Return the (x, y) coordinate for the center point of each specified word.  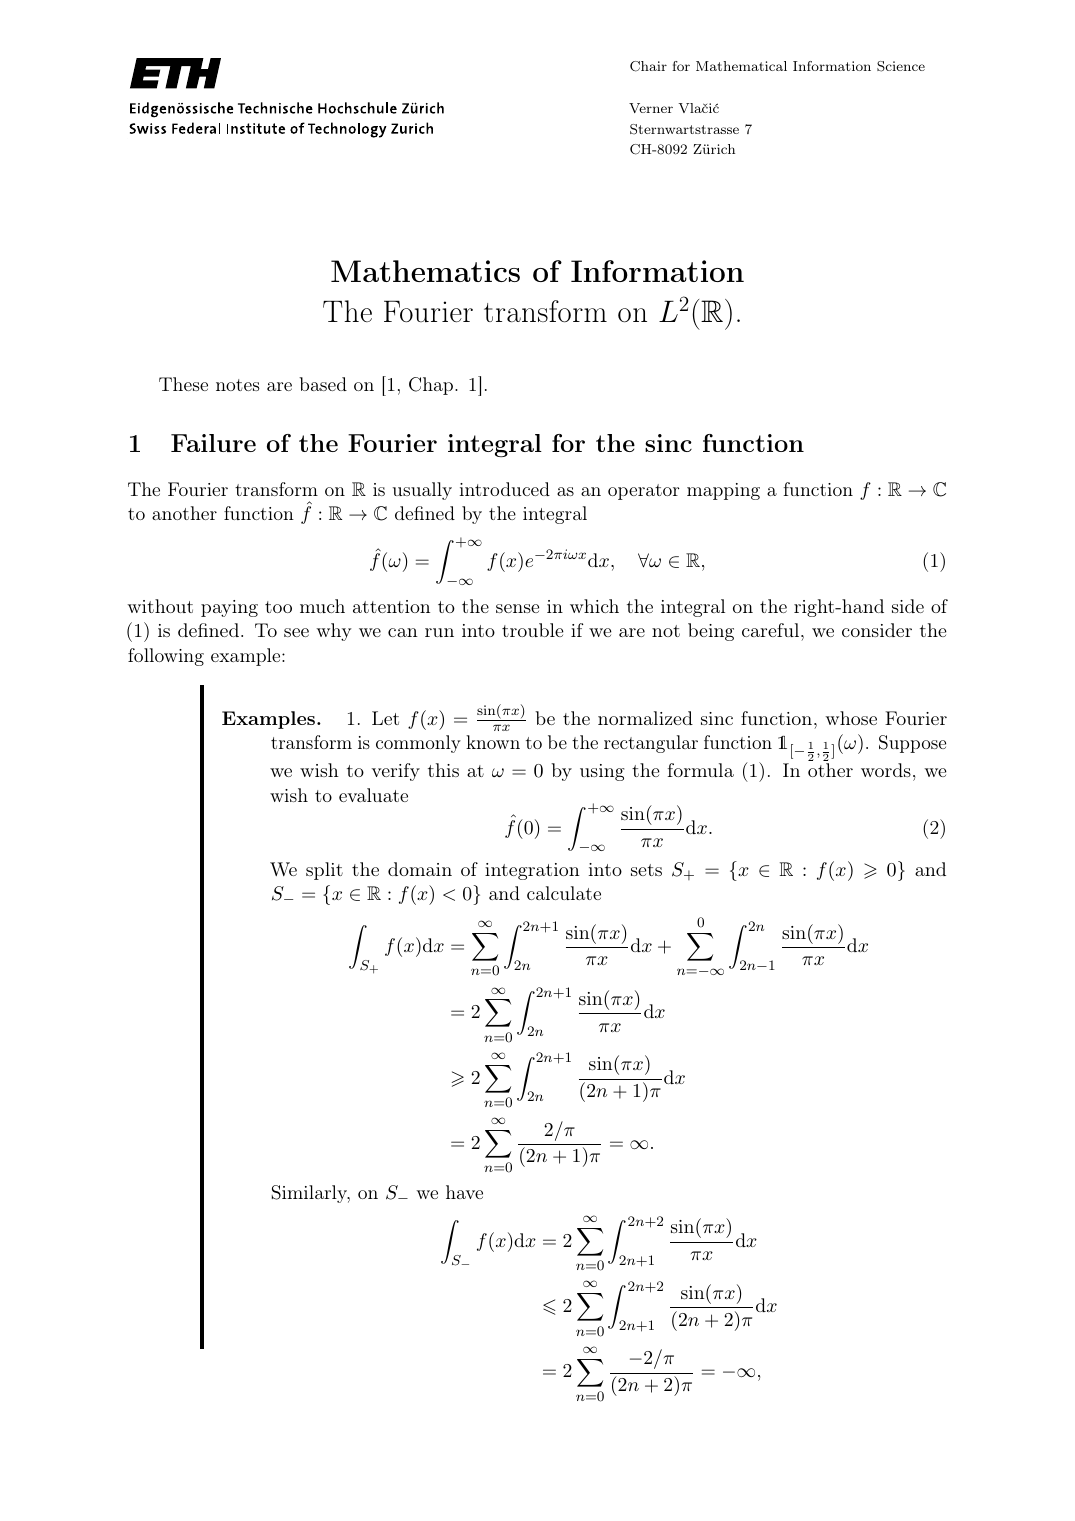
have (464, 1192)
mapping (723, 491)
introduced (504, 489)
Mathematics (425, 271)
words (886, 770)
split (324, 871)
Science (901, 66)
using (602, 772)
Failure (213, 443)
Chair (648, 66)
